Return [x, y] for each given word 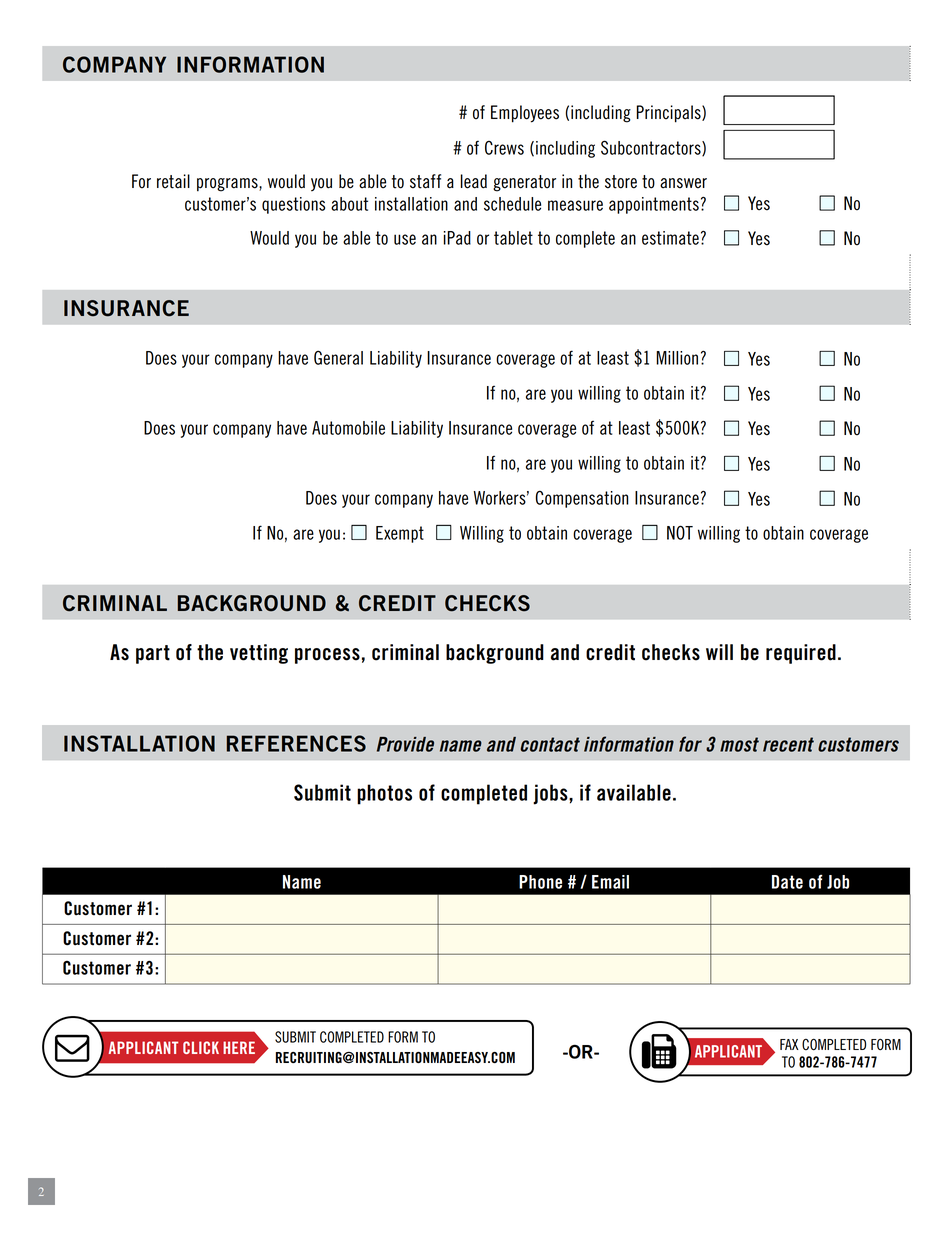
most [739, 744]
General [338, 357]
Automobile [348, 428]
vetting [259, 654]
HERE [239, 1047]
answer [683, 183]
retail [173, 181]
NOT [680, 532]
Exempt [400, 534]
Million [677, 358]
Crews [504, 148]
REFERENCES [296, 743]
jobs [551, 794]
